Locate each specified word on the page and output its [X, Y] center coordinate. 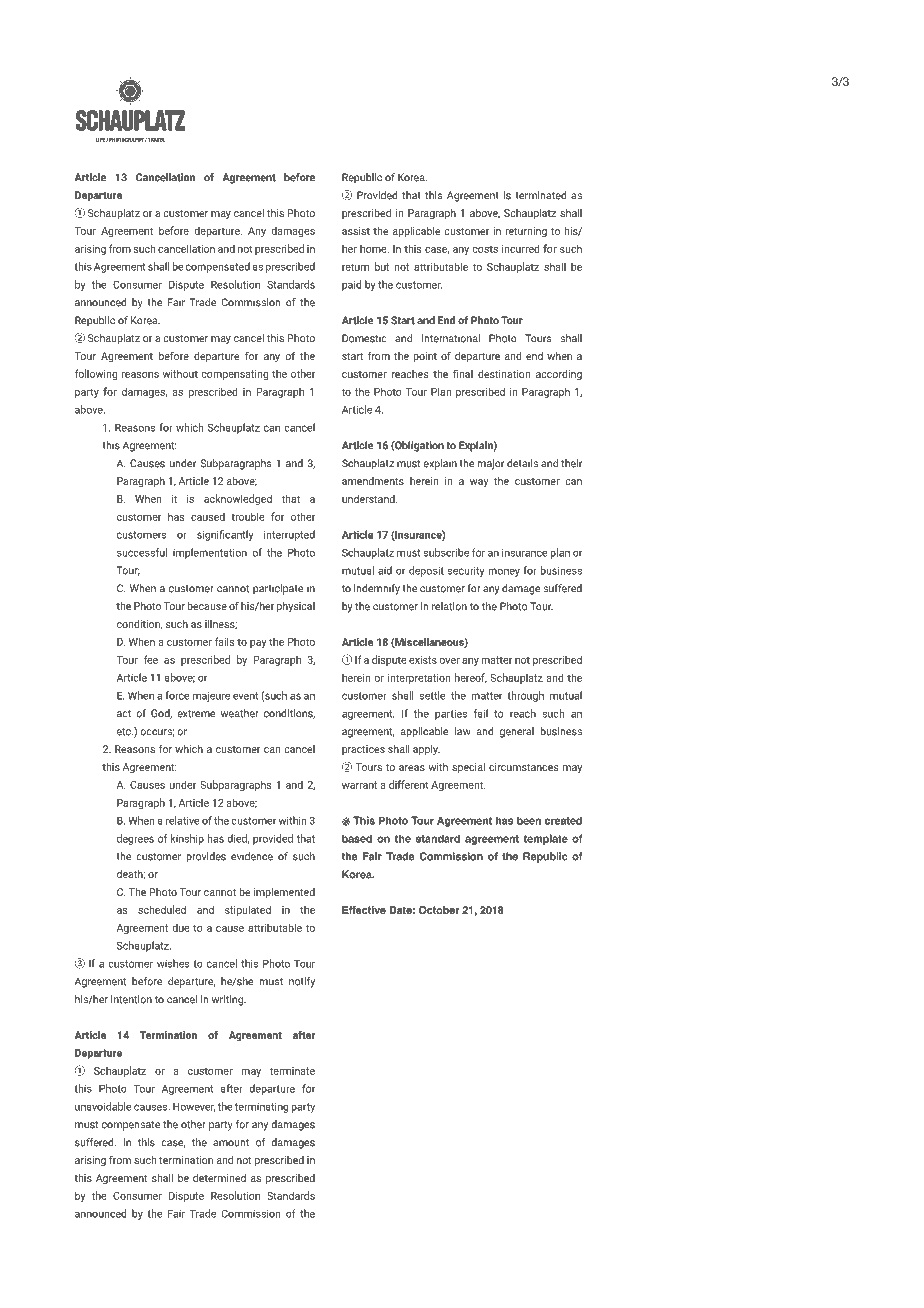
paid [352, 285]
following [96, 374]
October [439, 910]
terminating [262, 1108]
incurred [521, 248]
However [194, 1107]
